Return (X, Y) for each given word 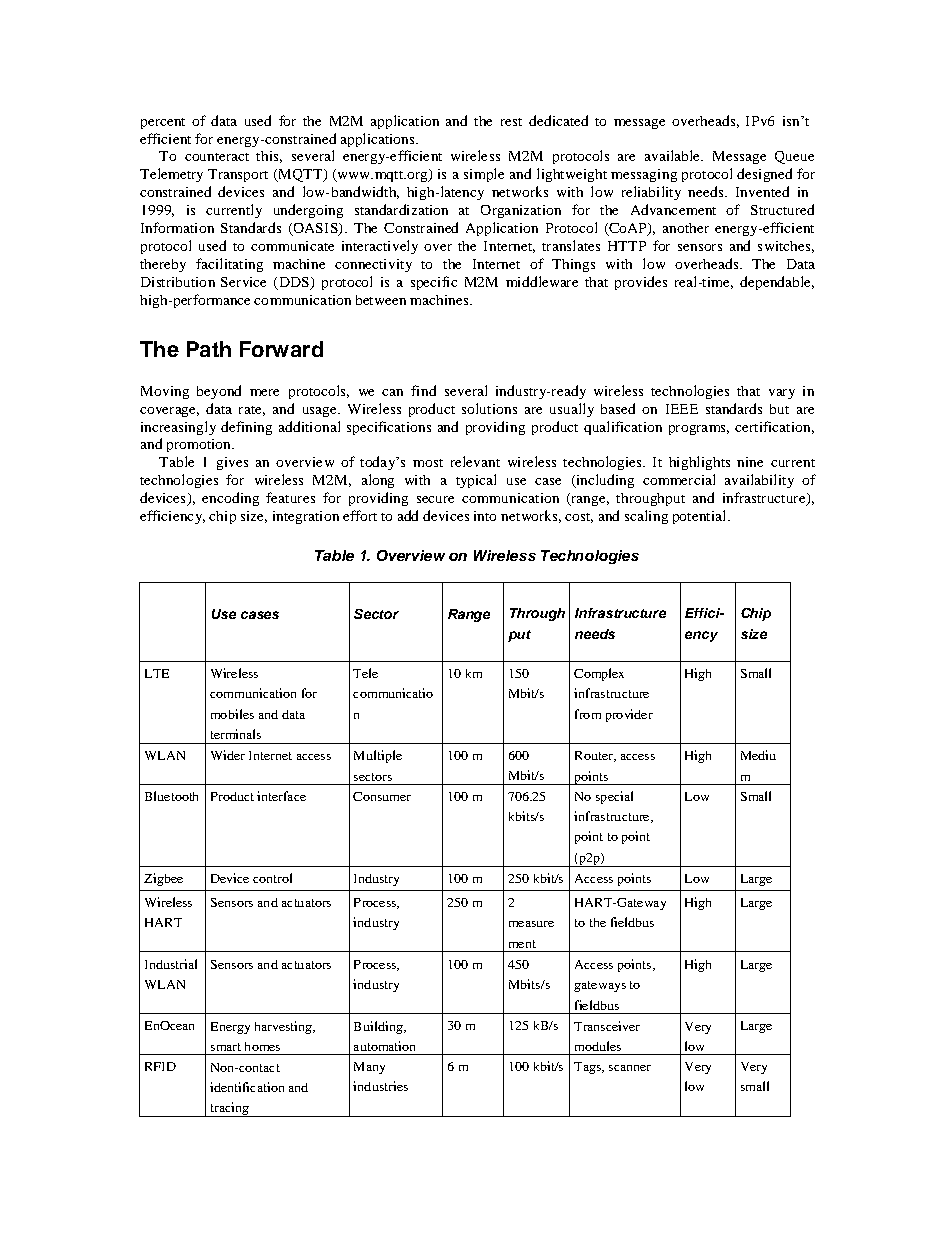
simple (484, 175)
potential (699, 517)
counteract (217, 157)
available (673, 155)
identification (247, 1087)
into (485, 516)
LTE (157, 673)
